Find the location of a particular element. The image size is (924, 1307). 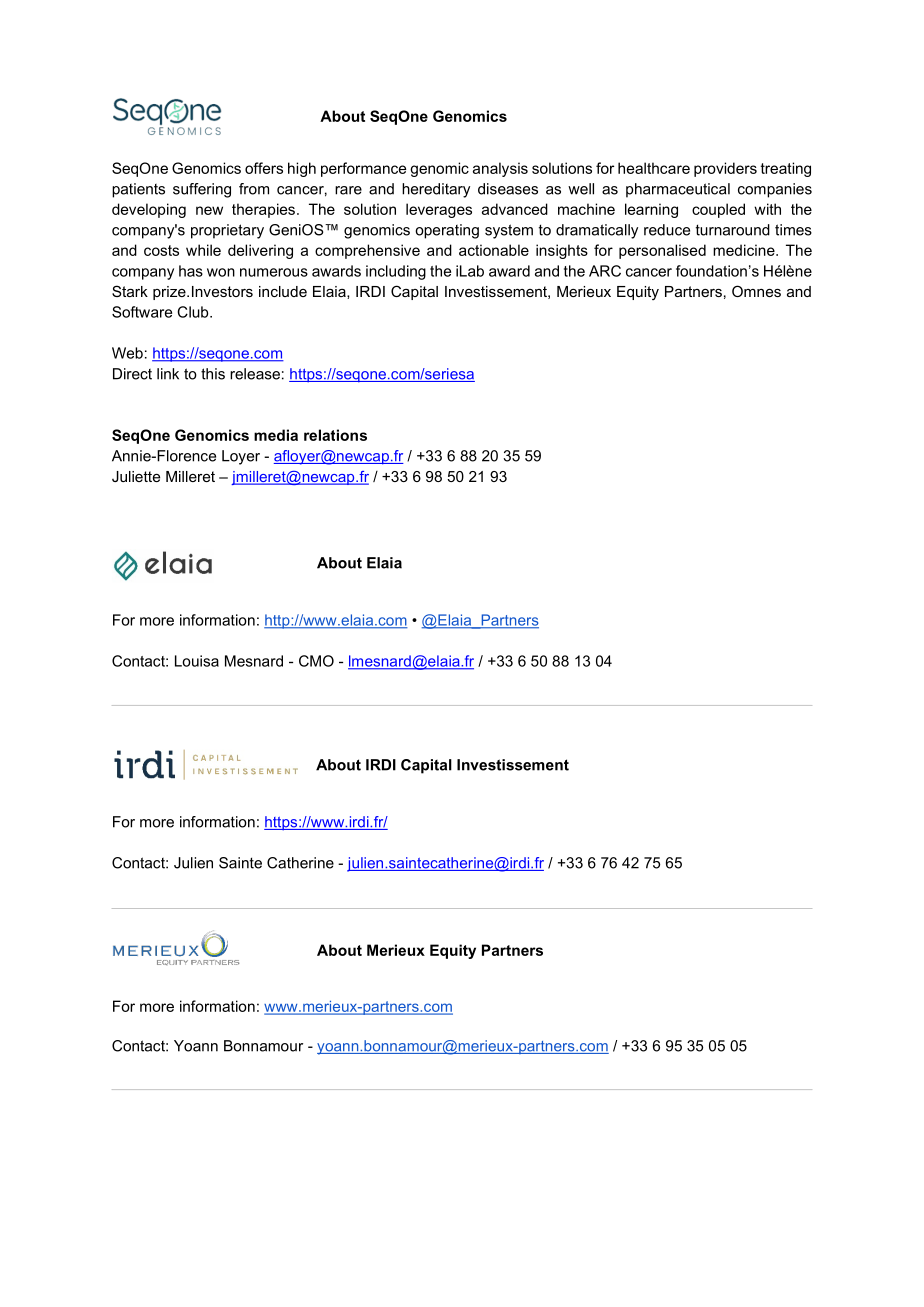

including is located at coordinates (396, 272).
